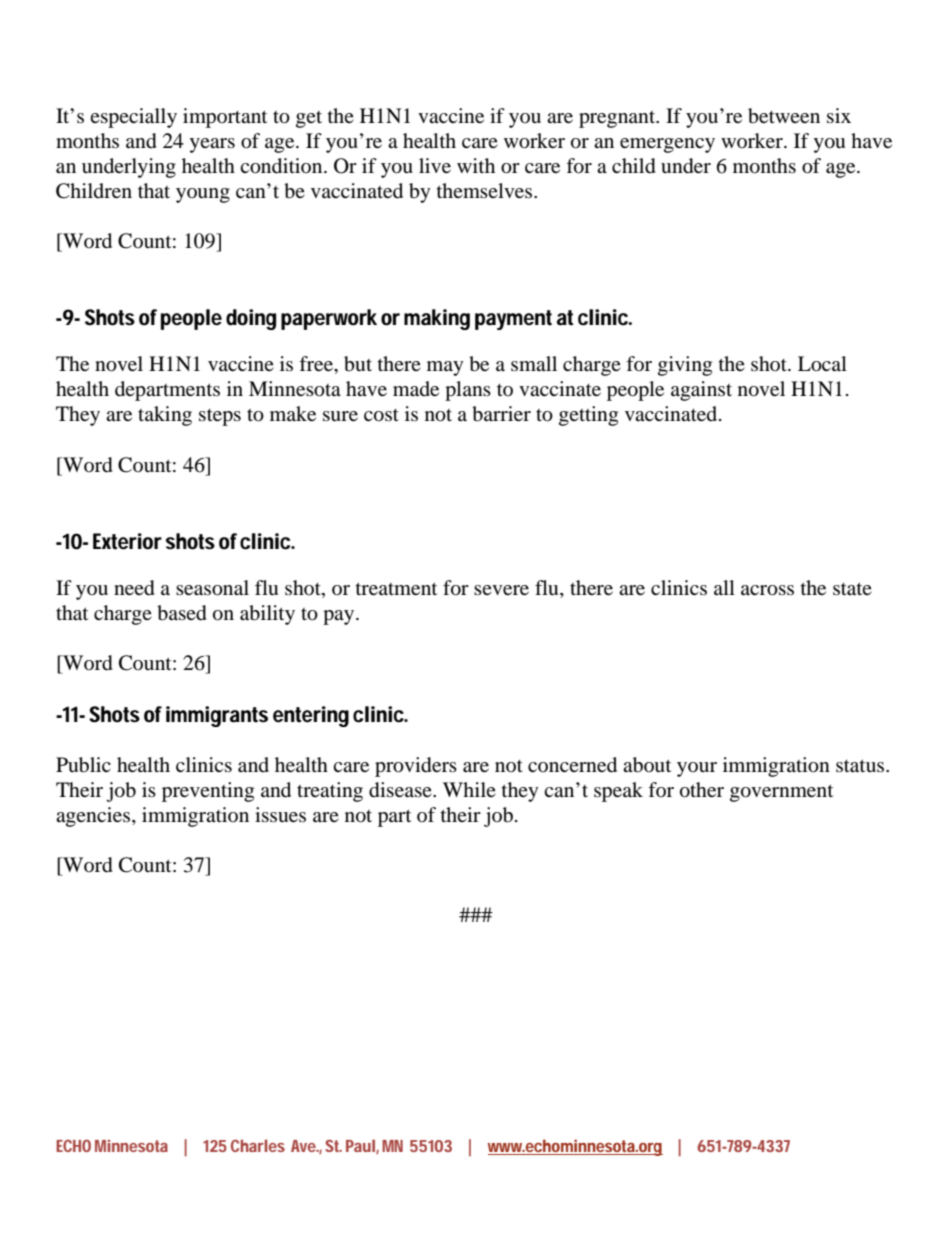 The image size is (952, 1233). What do you see at coordinates (182, 613) in the screenshot?
I see `based` at bounding box center [182, 613].
